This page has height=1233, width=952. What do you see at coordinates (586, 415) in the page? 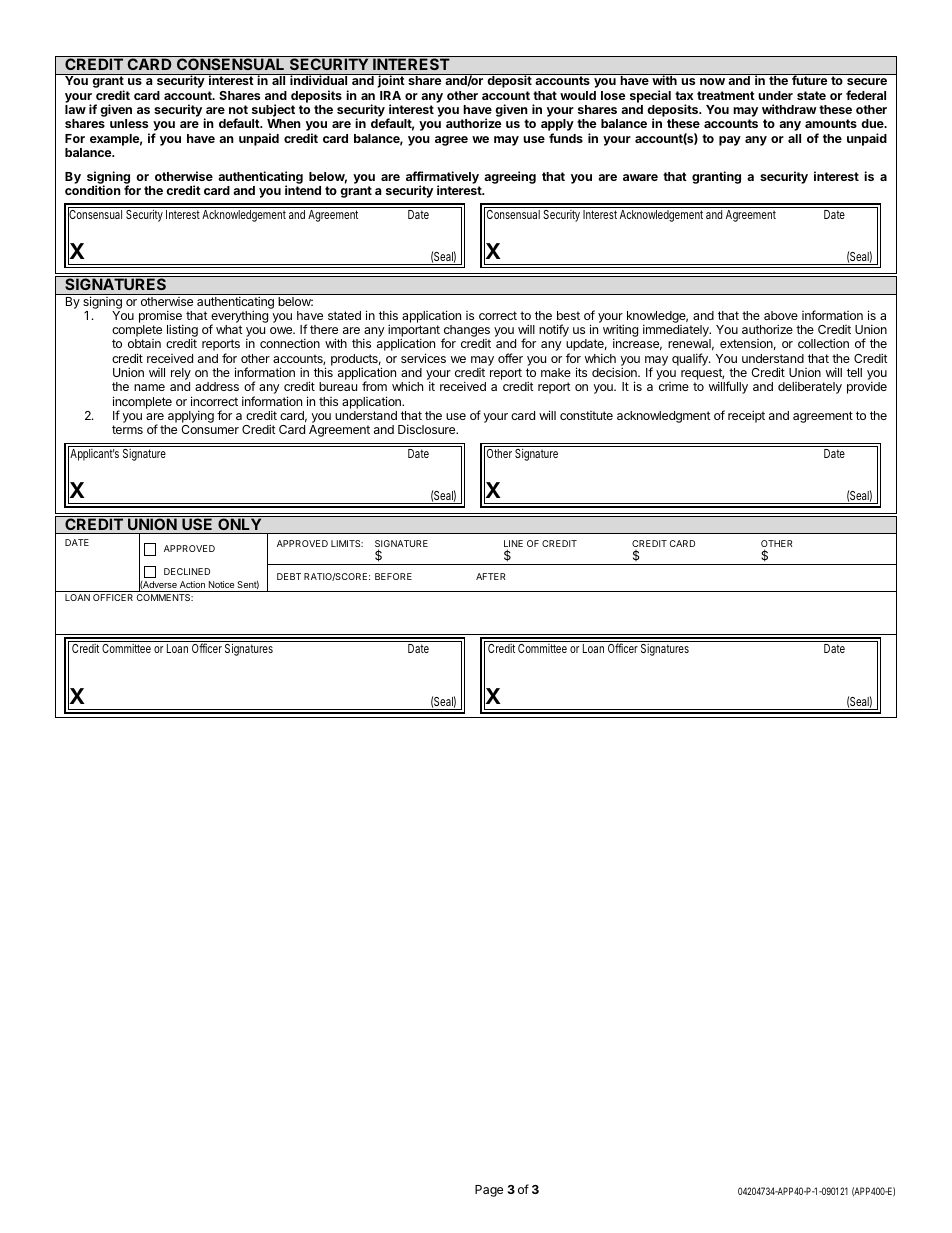
I see `constitute` at bounding box center [586, 415].
